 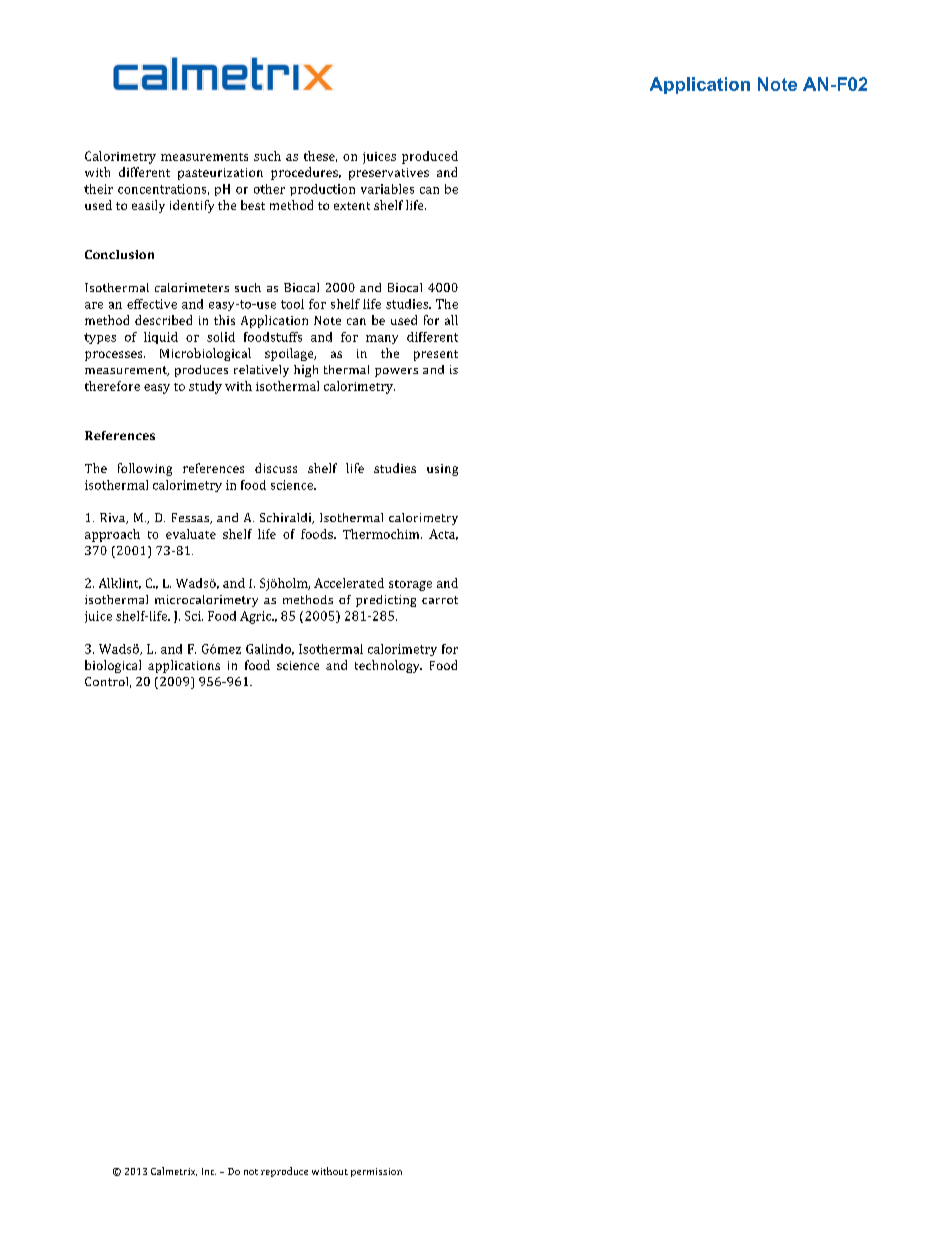 What do you see at coordinates (119, 254) in the screenshot?
I see `Conclusion` at bounding box center [119, 254].
